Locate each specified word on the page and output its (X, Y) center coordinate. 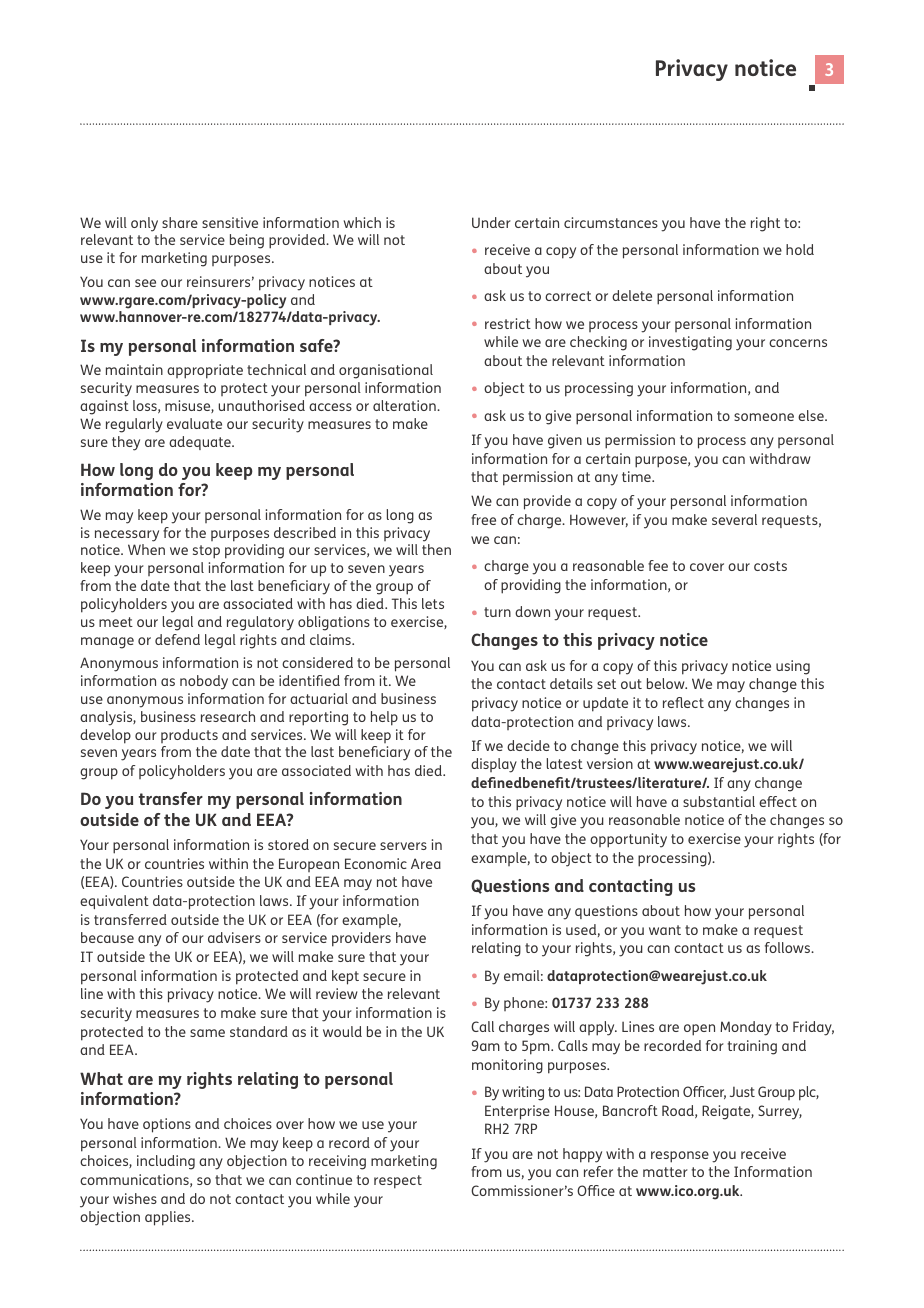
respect (398, 1182)
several (734, 519)
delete (632, 295)
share (180, 222)
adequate (201, 443)
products (189, 736)
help (384, 718)
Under (491, 222)
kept (345, 977)
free (483, 519)
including (166, 1162)
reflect (683, 702)
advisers (234, 937)
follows (789, 947)
